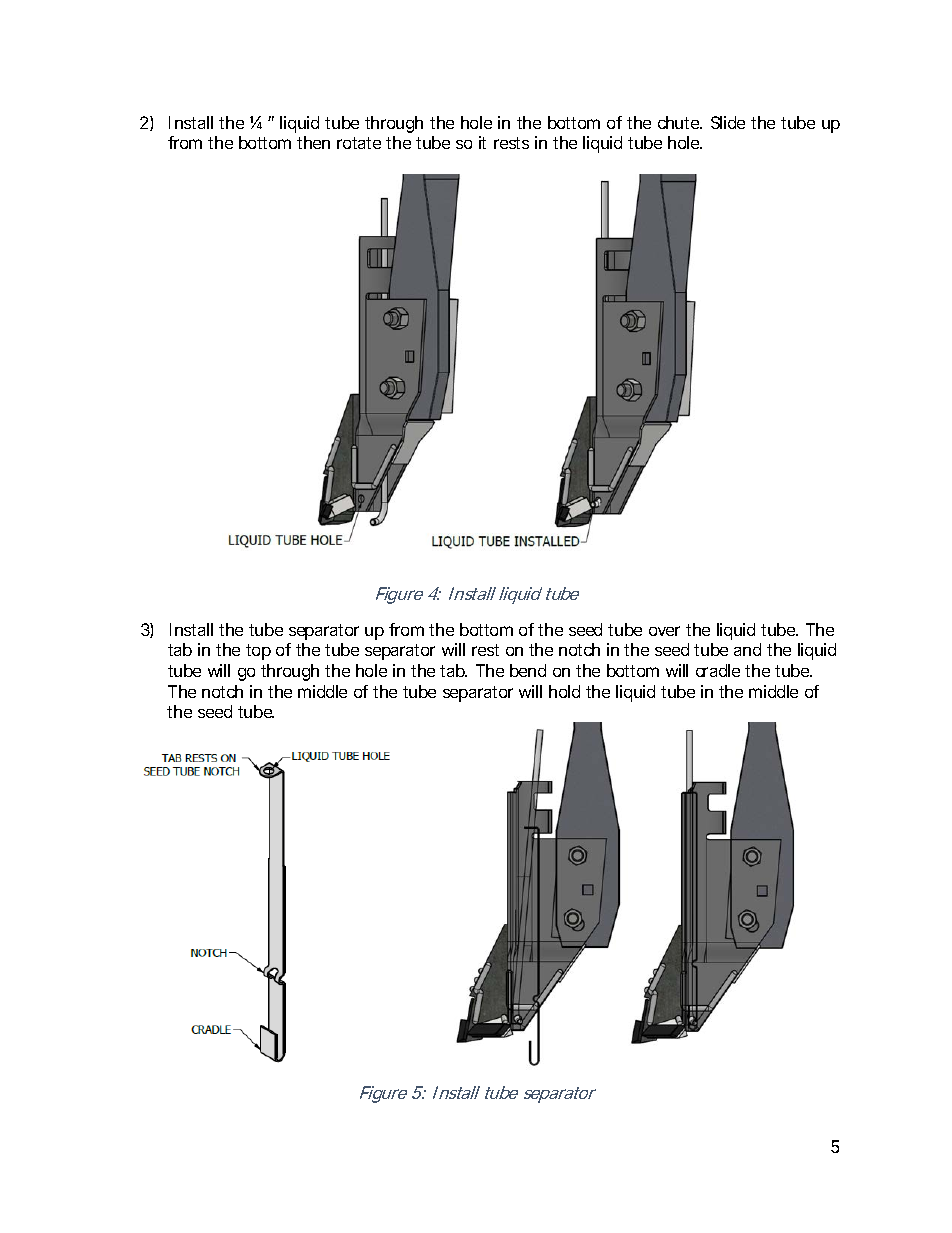 The width and height of the page is (952, 1233). Describe the element at coordinates (747, 649) in the page. I see `and` at that location.
